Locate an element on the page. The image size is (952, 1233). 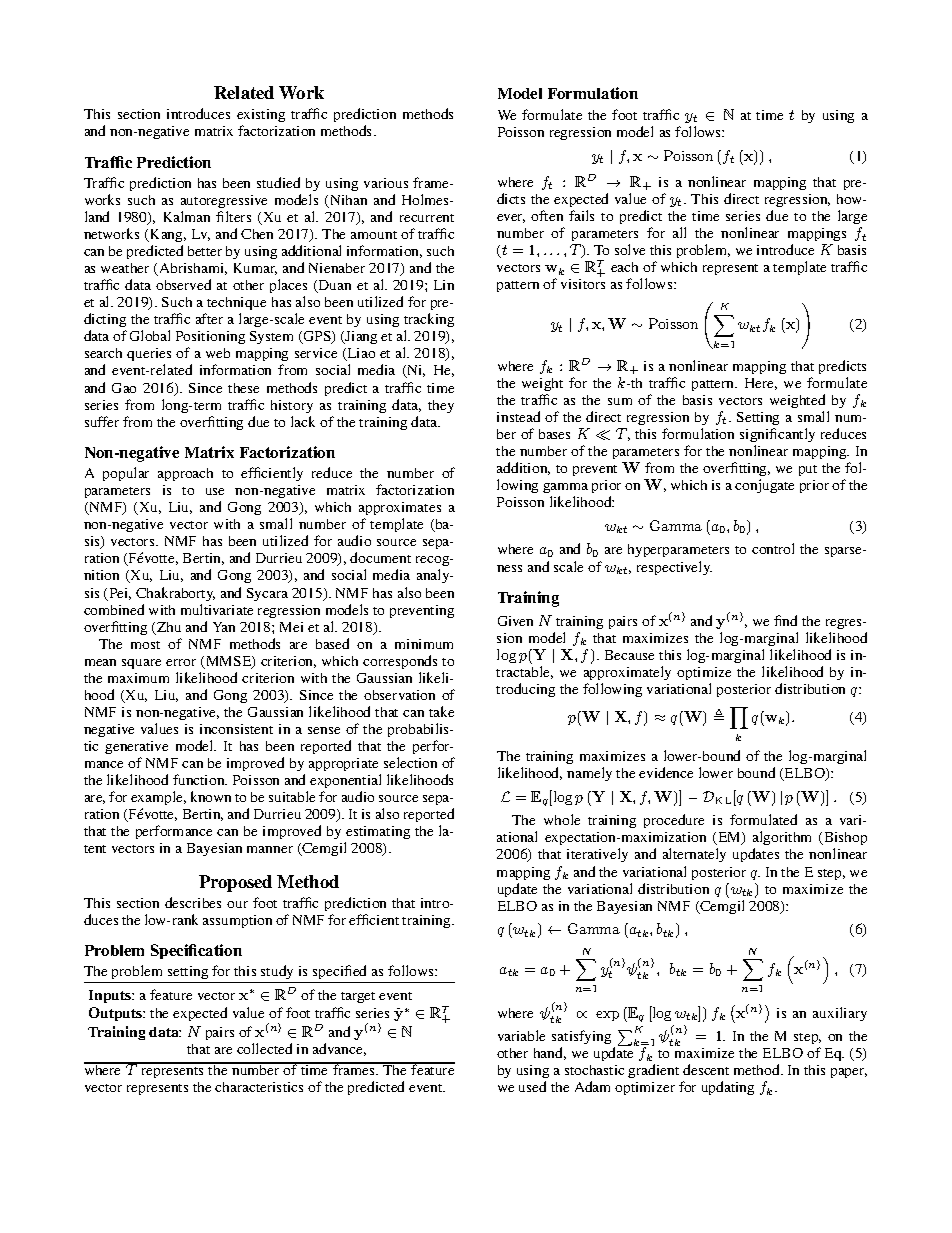
Given is located at coordinates (515, 621).
